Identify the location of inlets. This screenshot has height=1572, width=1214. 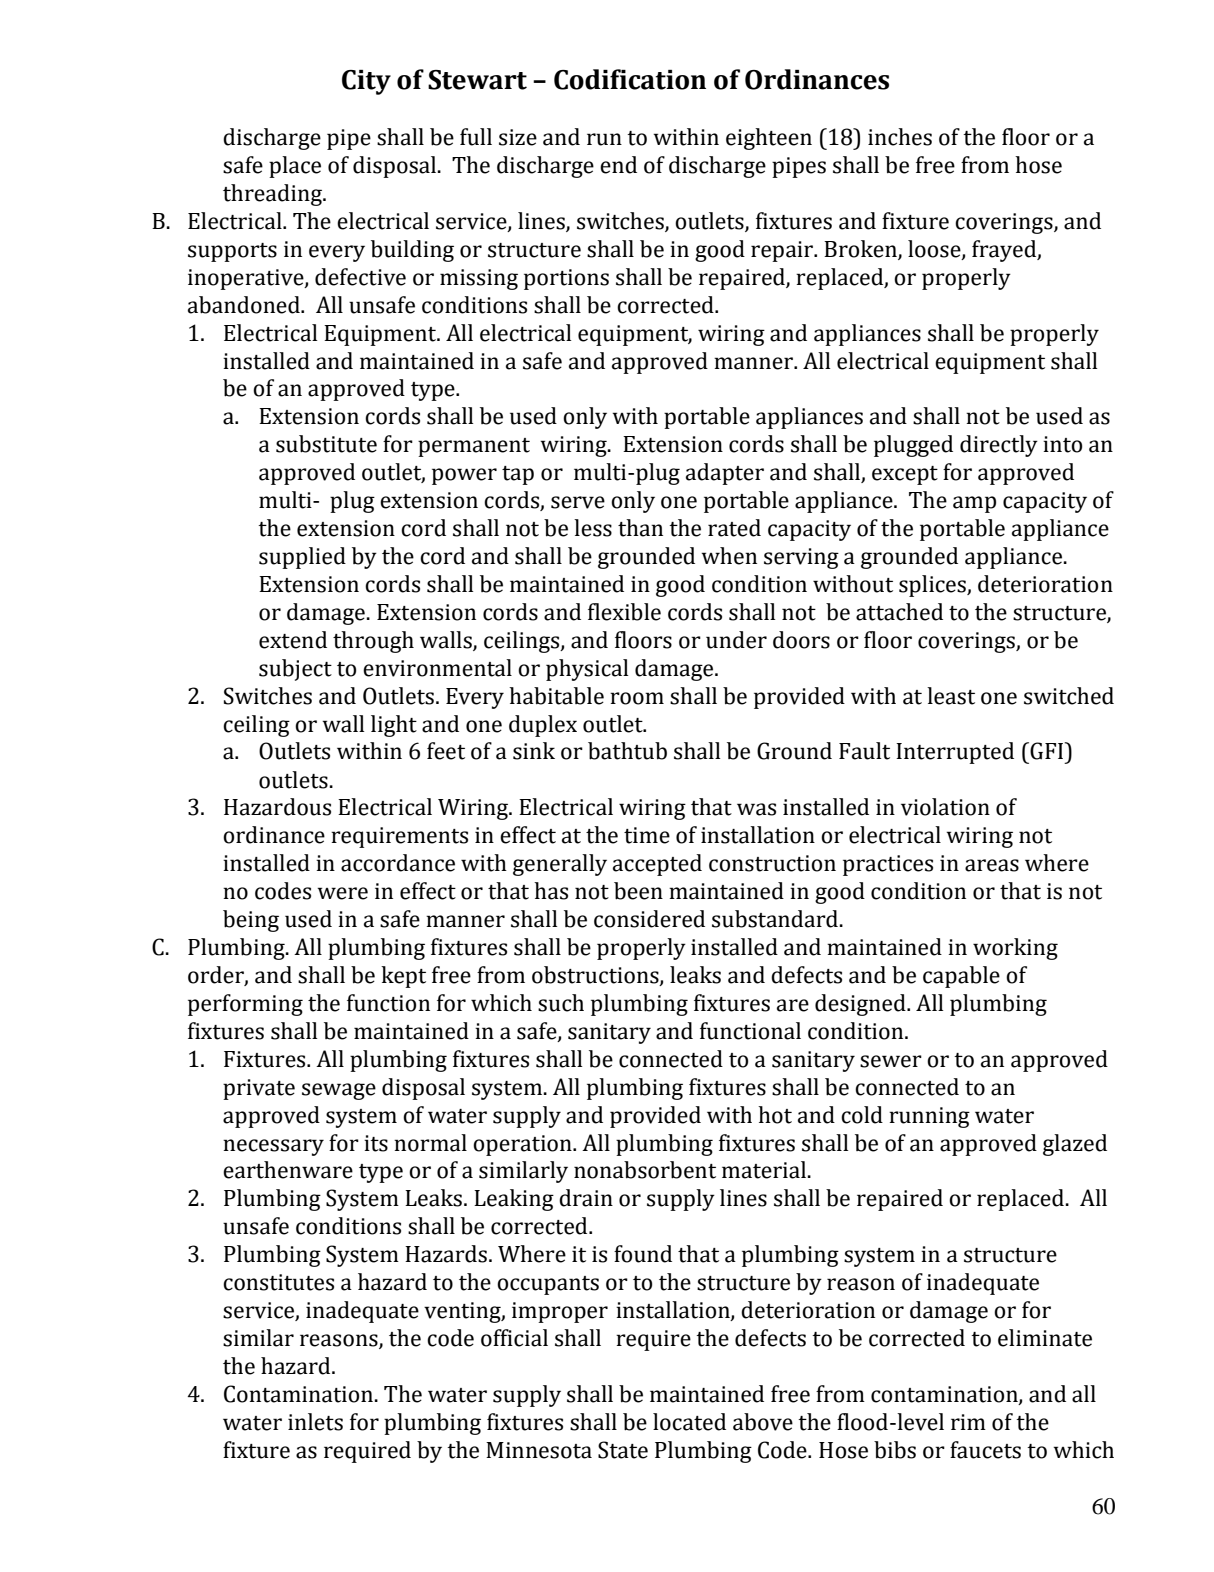
(315, 1422).
